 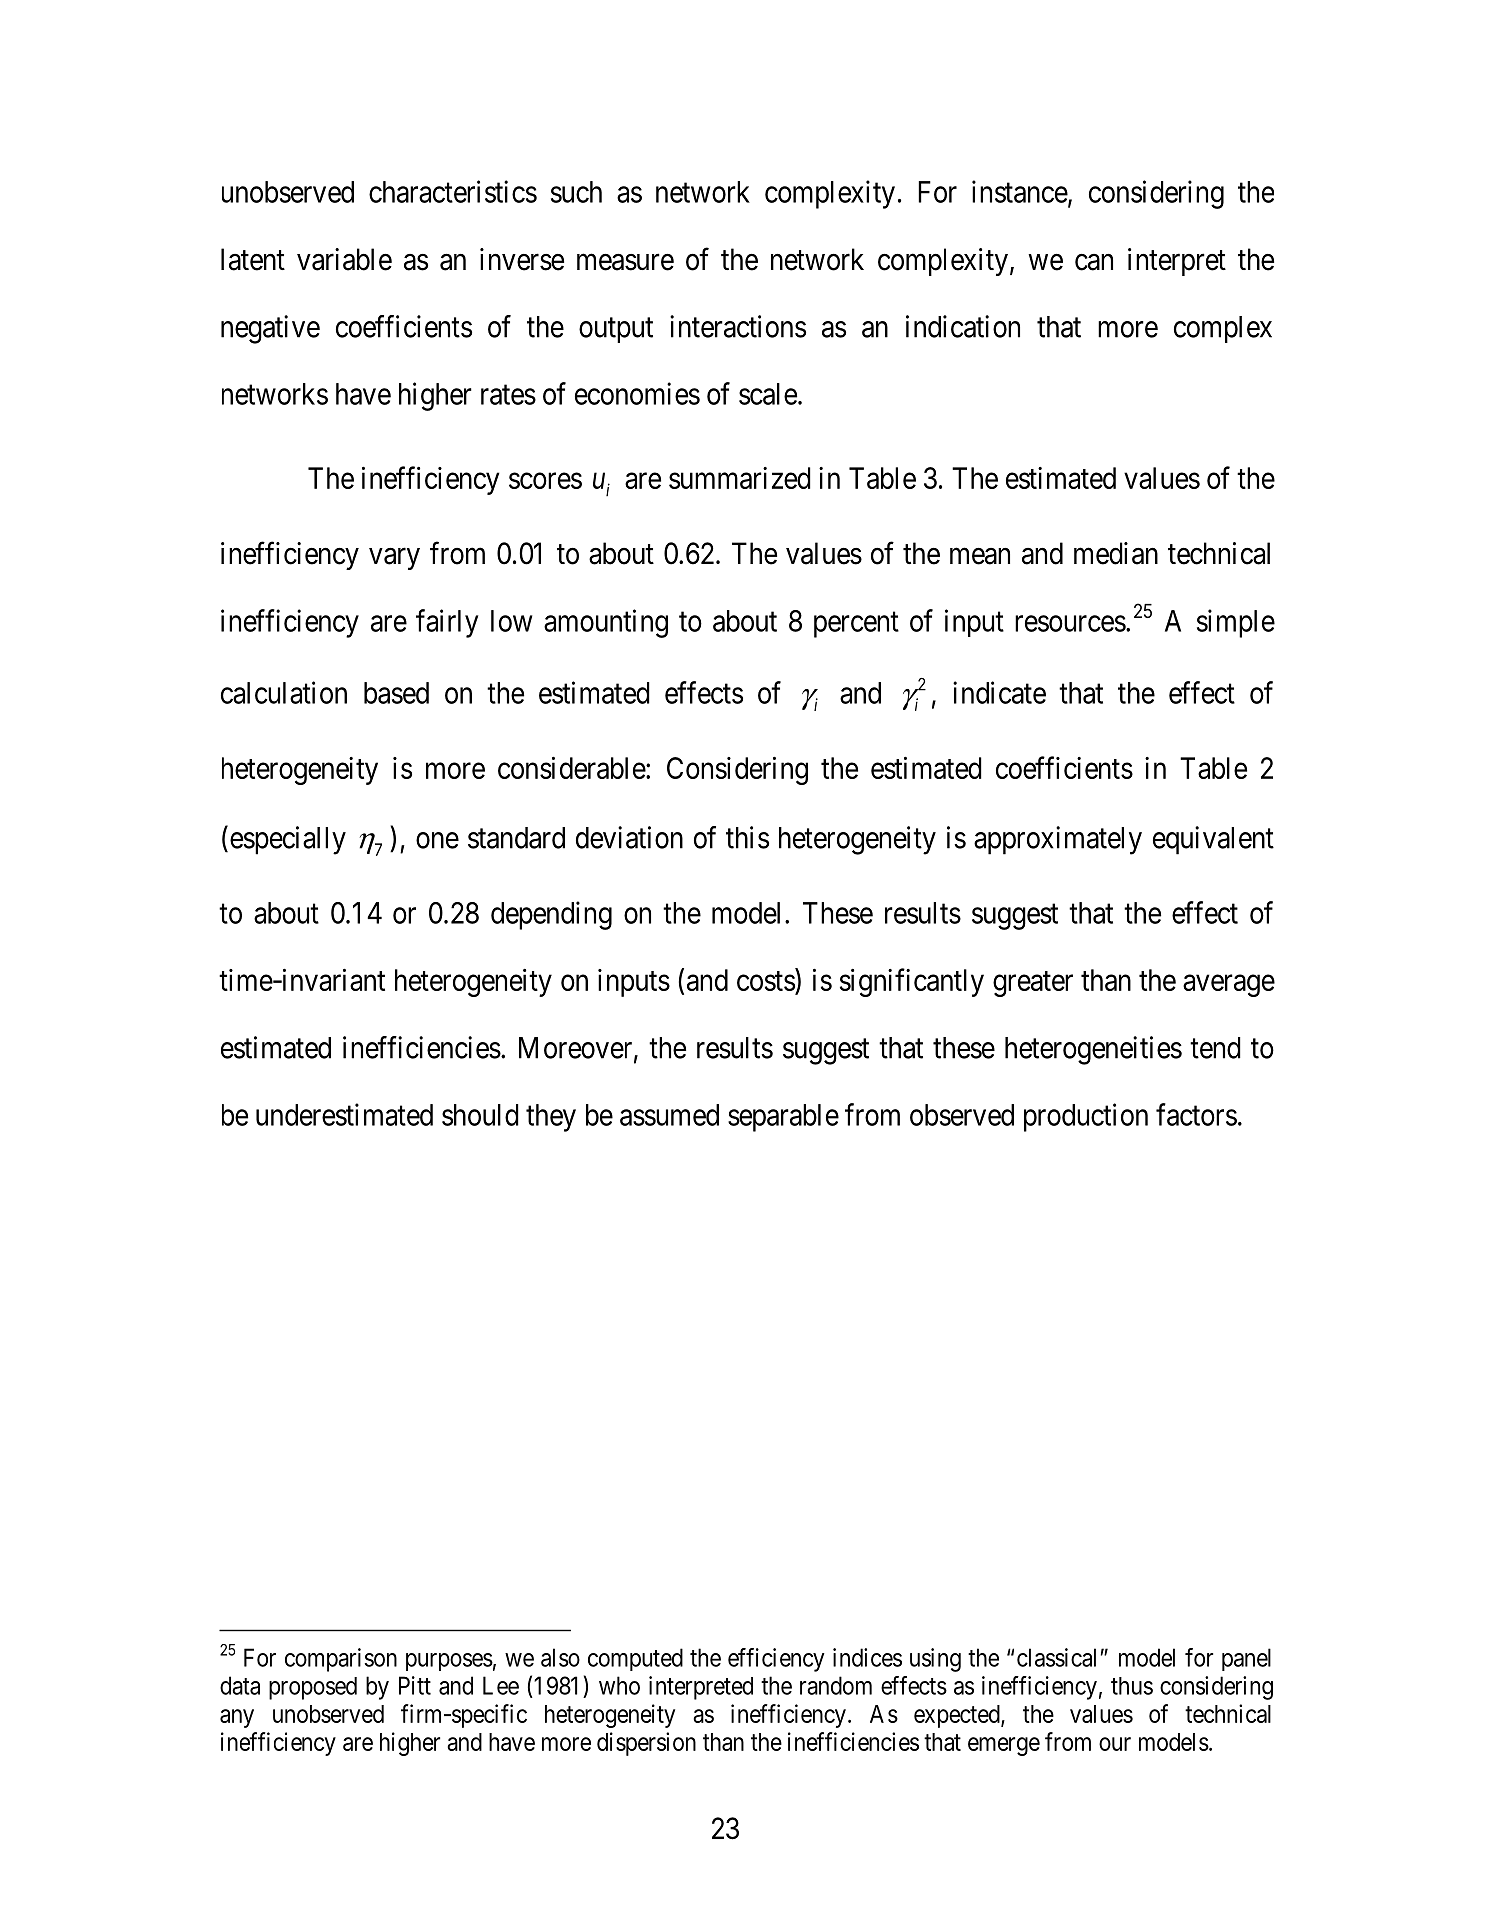 What do you see at coordinates (635, 1659) in the page?
I see `computed` at bounding box center [635, 1659].
